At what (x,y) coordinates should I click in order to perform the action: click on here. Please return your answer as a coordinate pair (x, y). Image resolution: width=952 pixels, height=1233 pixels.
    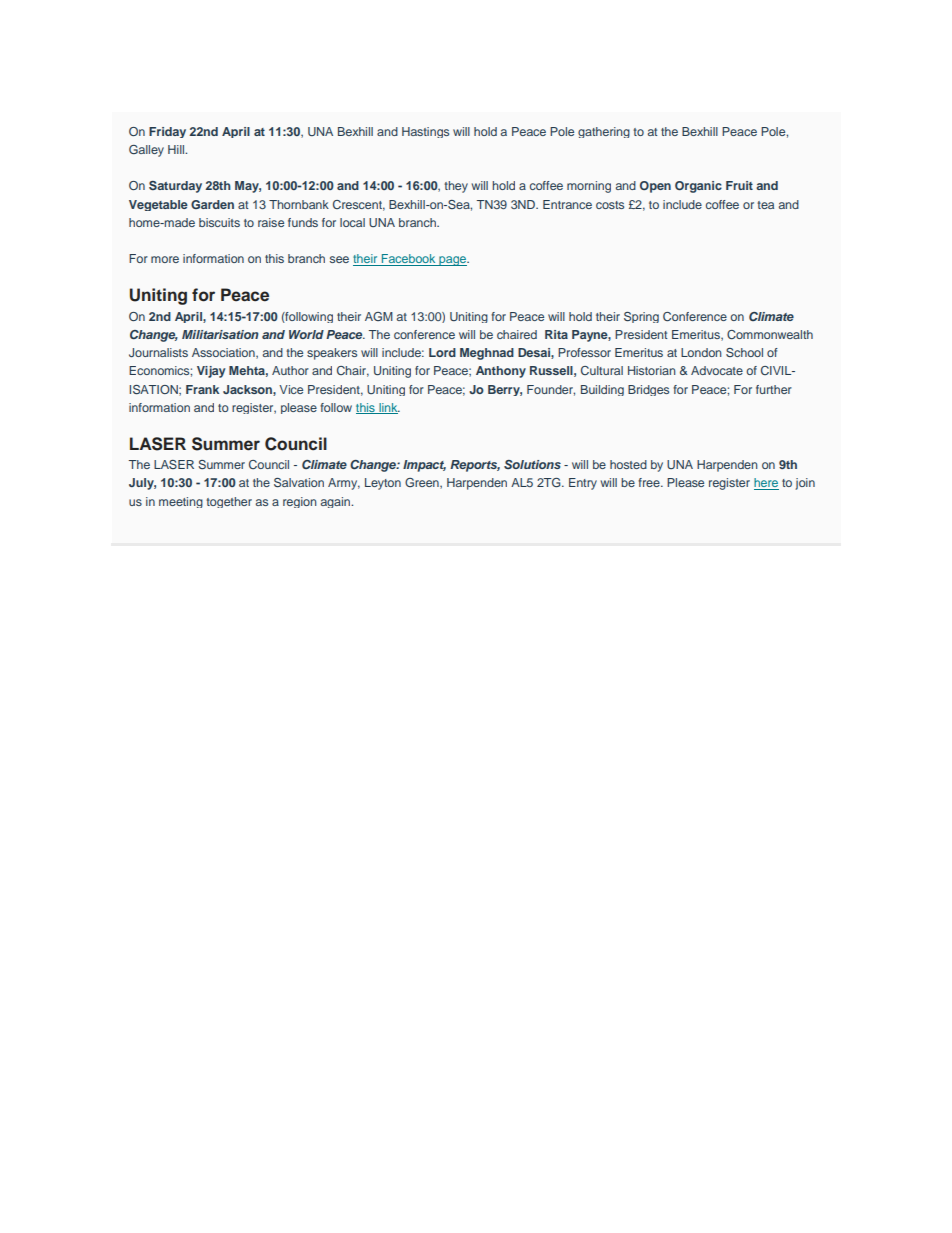
    Looking at the image, I should click on (766, 484).
